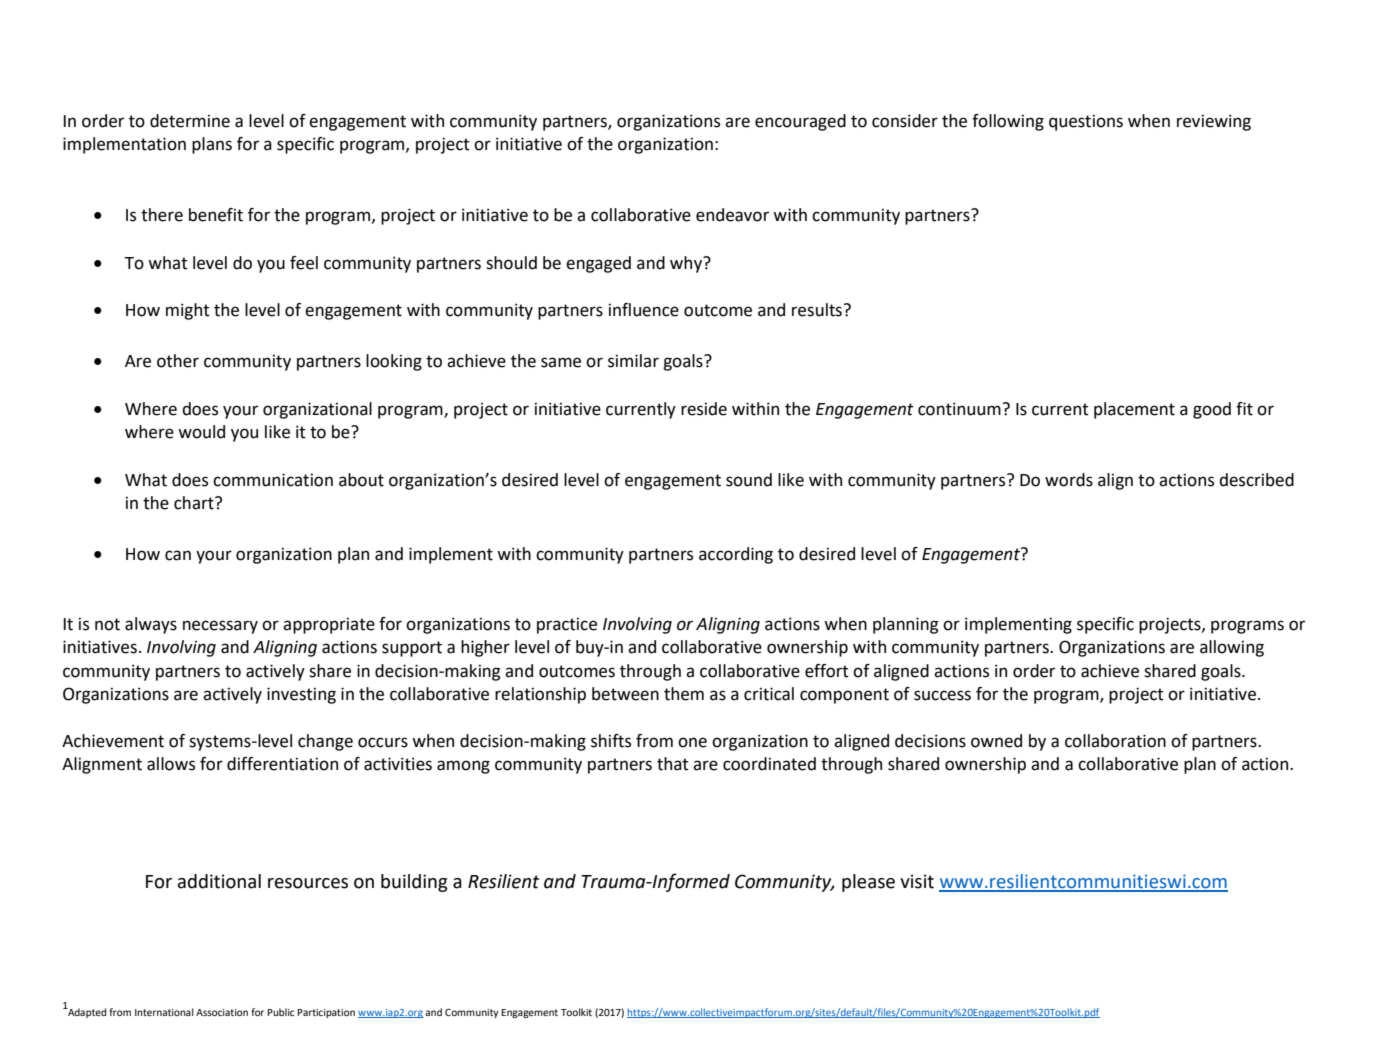 The height and width of the screenshot is (1061, 1373). I want to click on visit, so click(917, 881).
